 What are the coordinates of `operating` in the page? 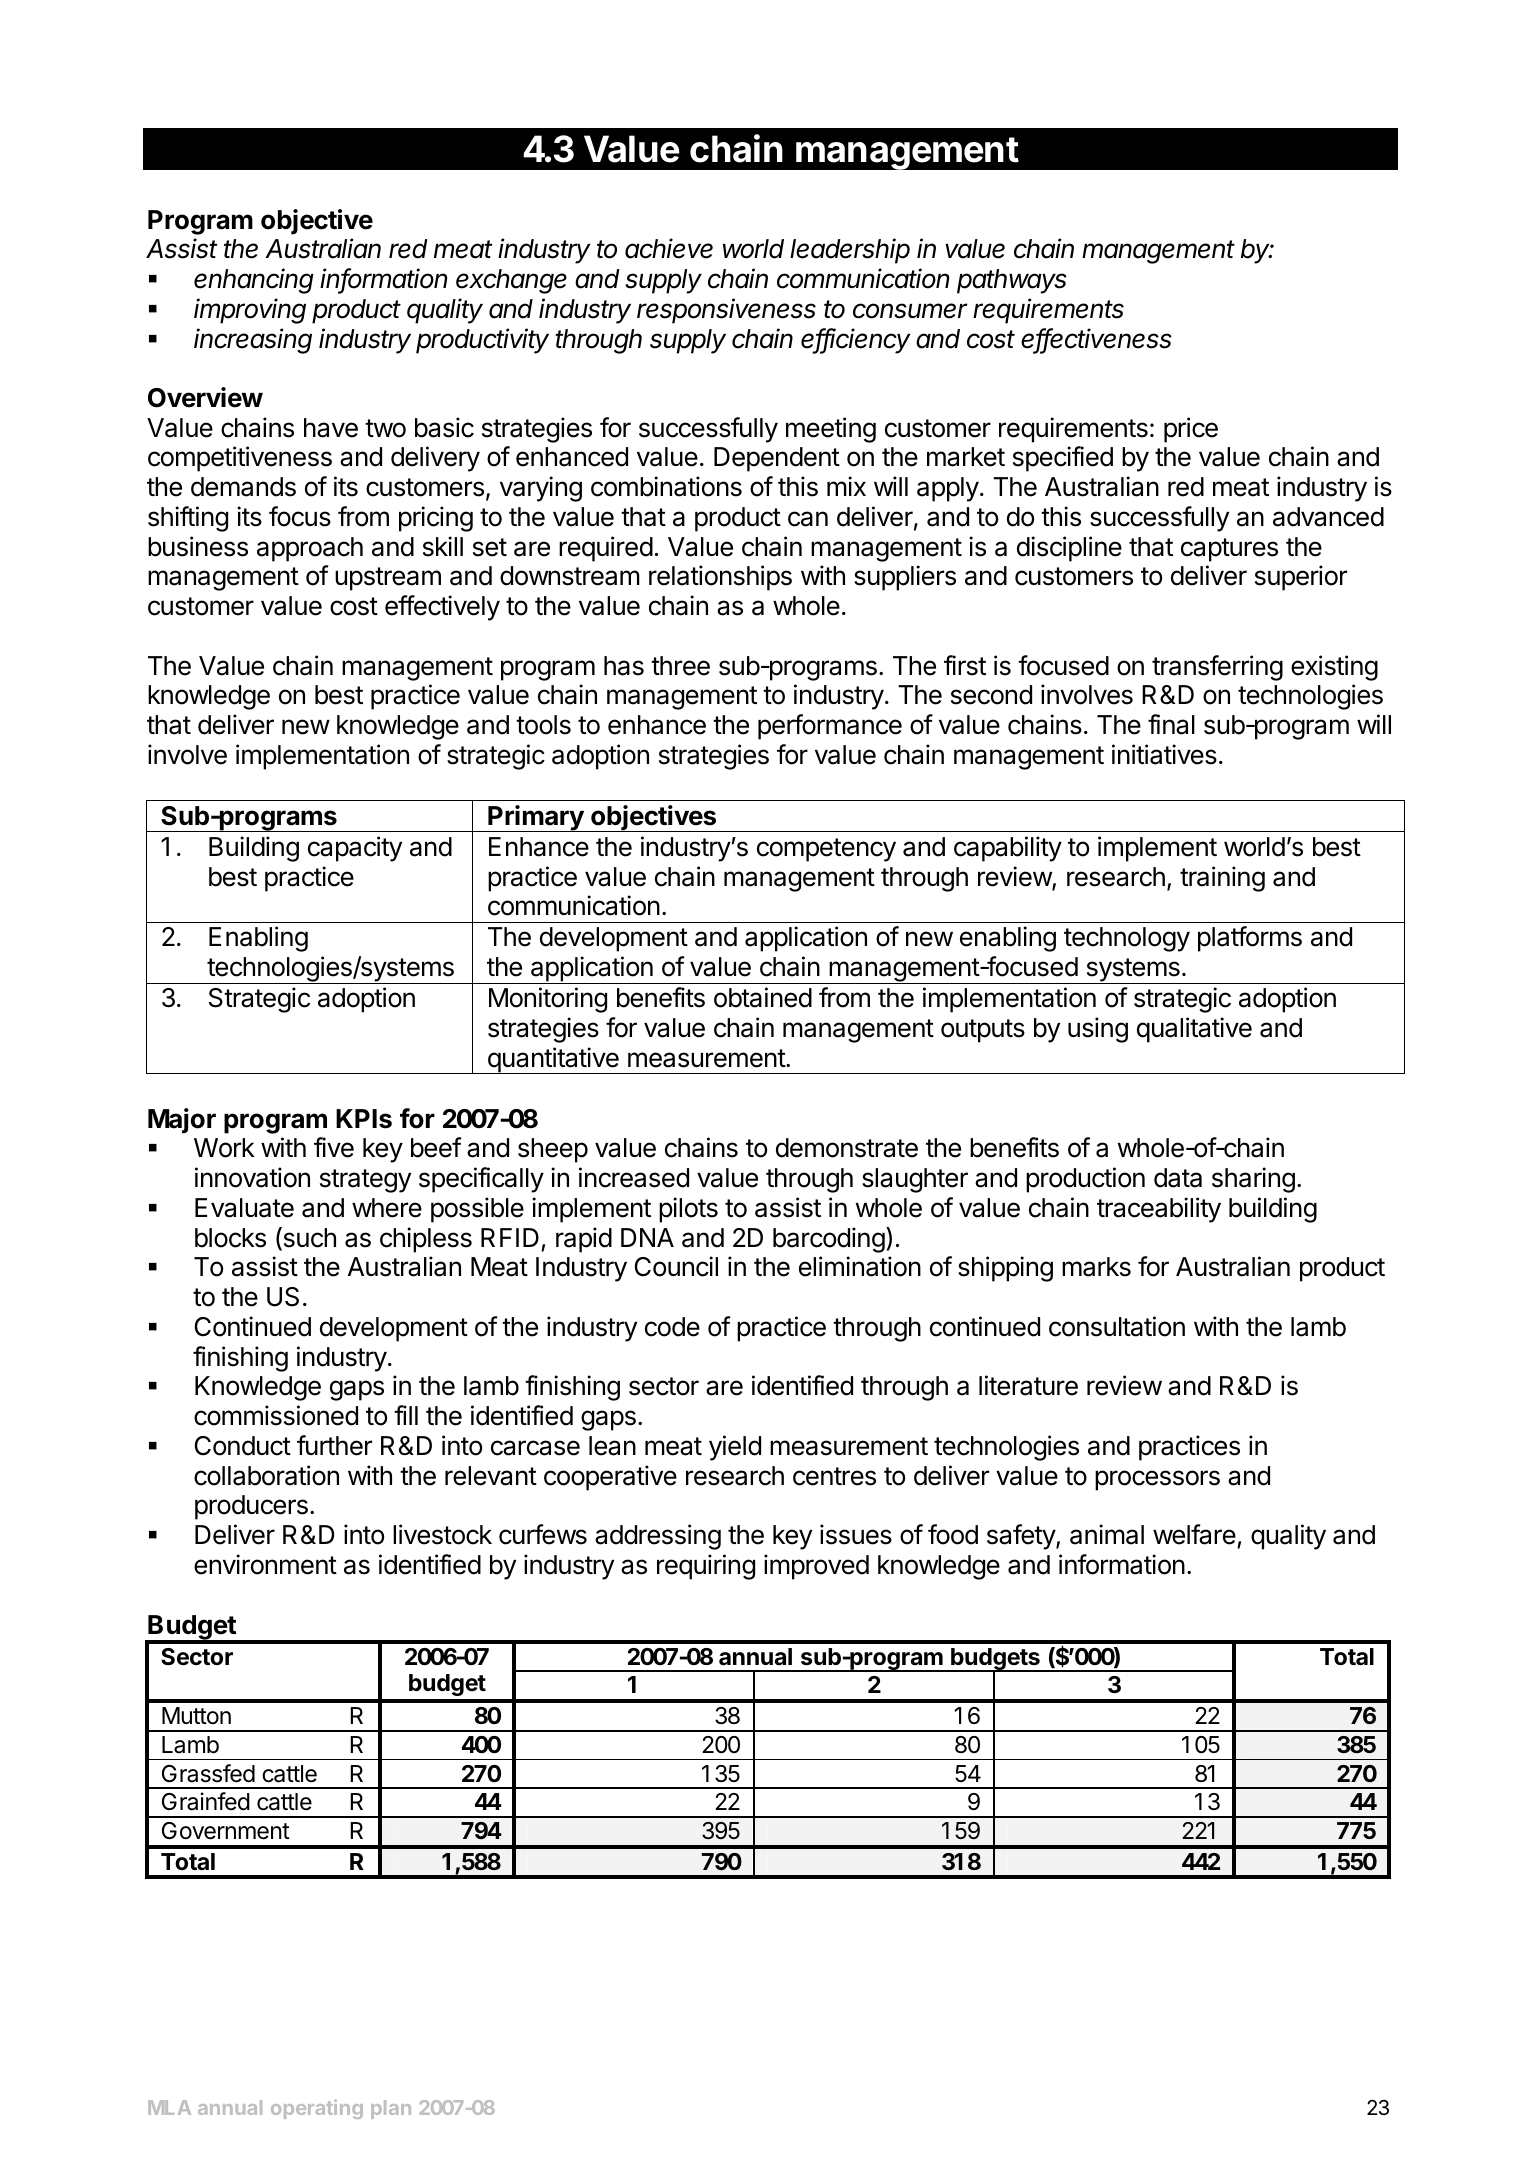 It's located at (317, 2109).
